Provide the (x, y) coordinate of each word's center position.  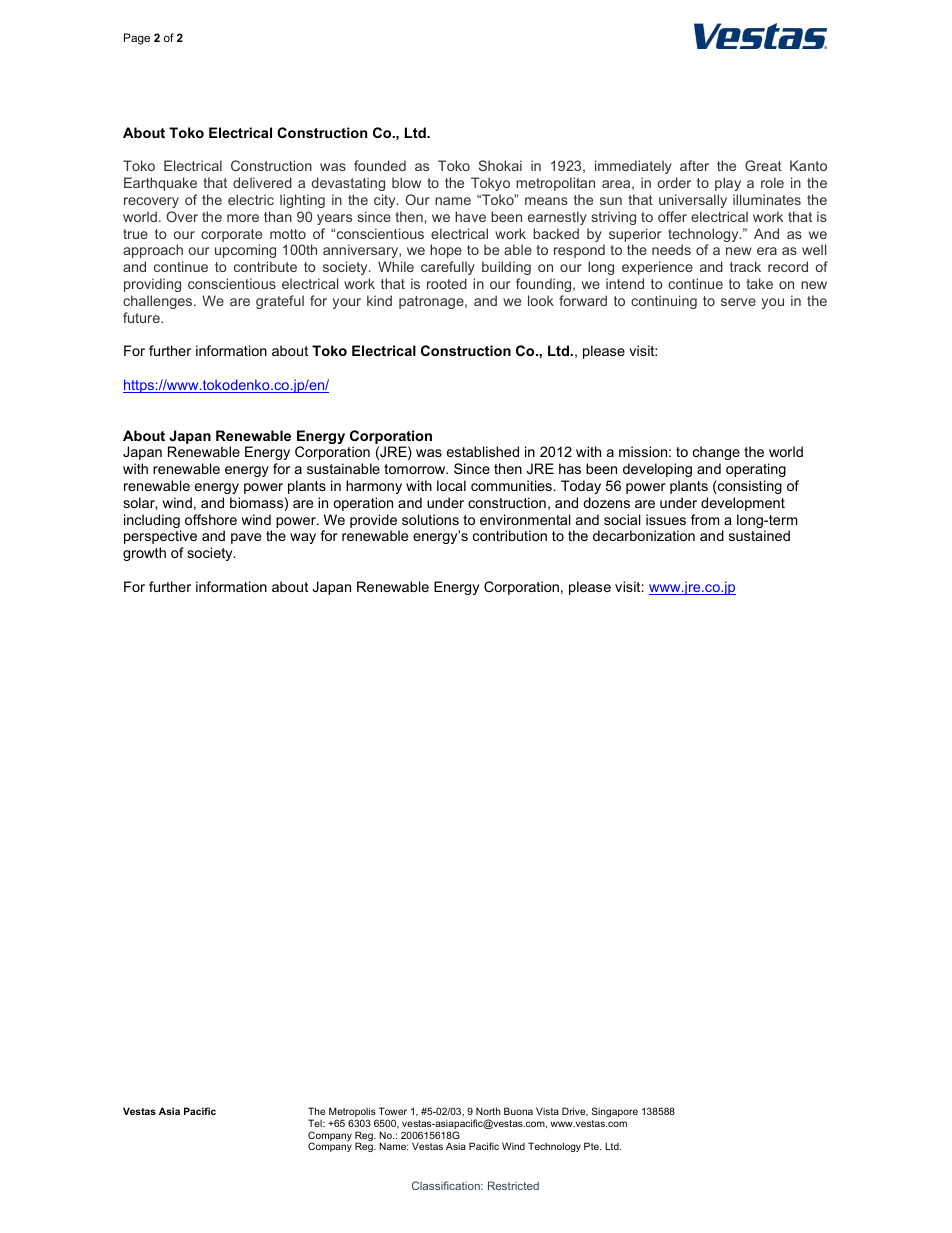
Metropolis (353, 1113)
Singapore (615, 1112)
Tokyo (490, 184)
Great (763, 165)
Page (137, 39)
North (488, 1111)
